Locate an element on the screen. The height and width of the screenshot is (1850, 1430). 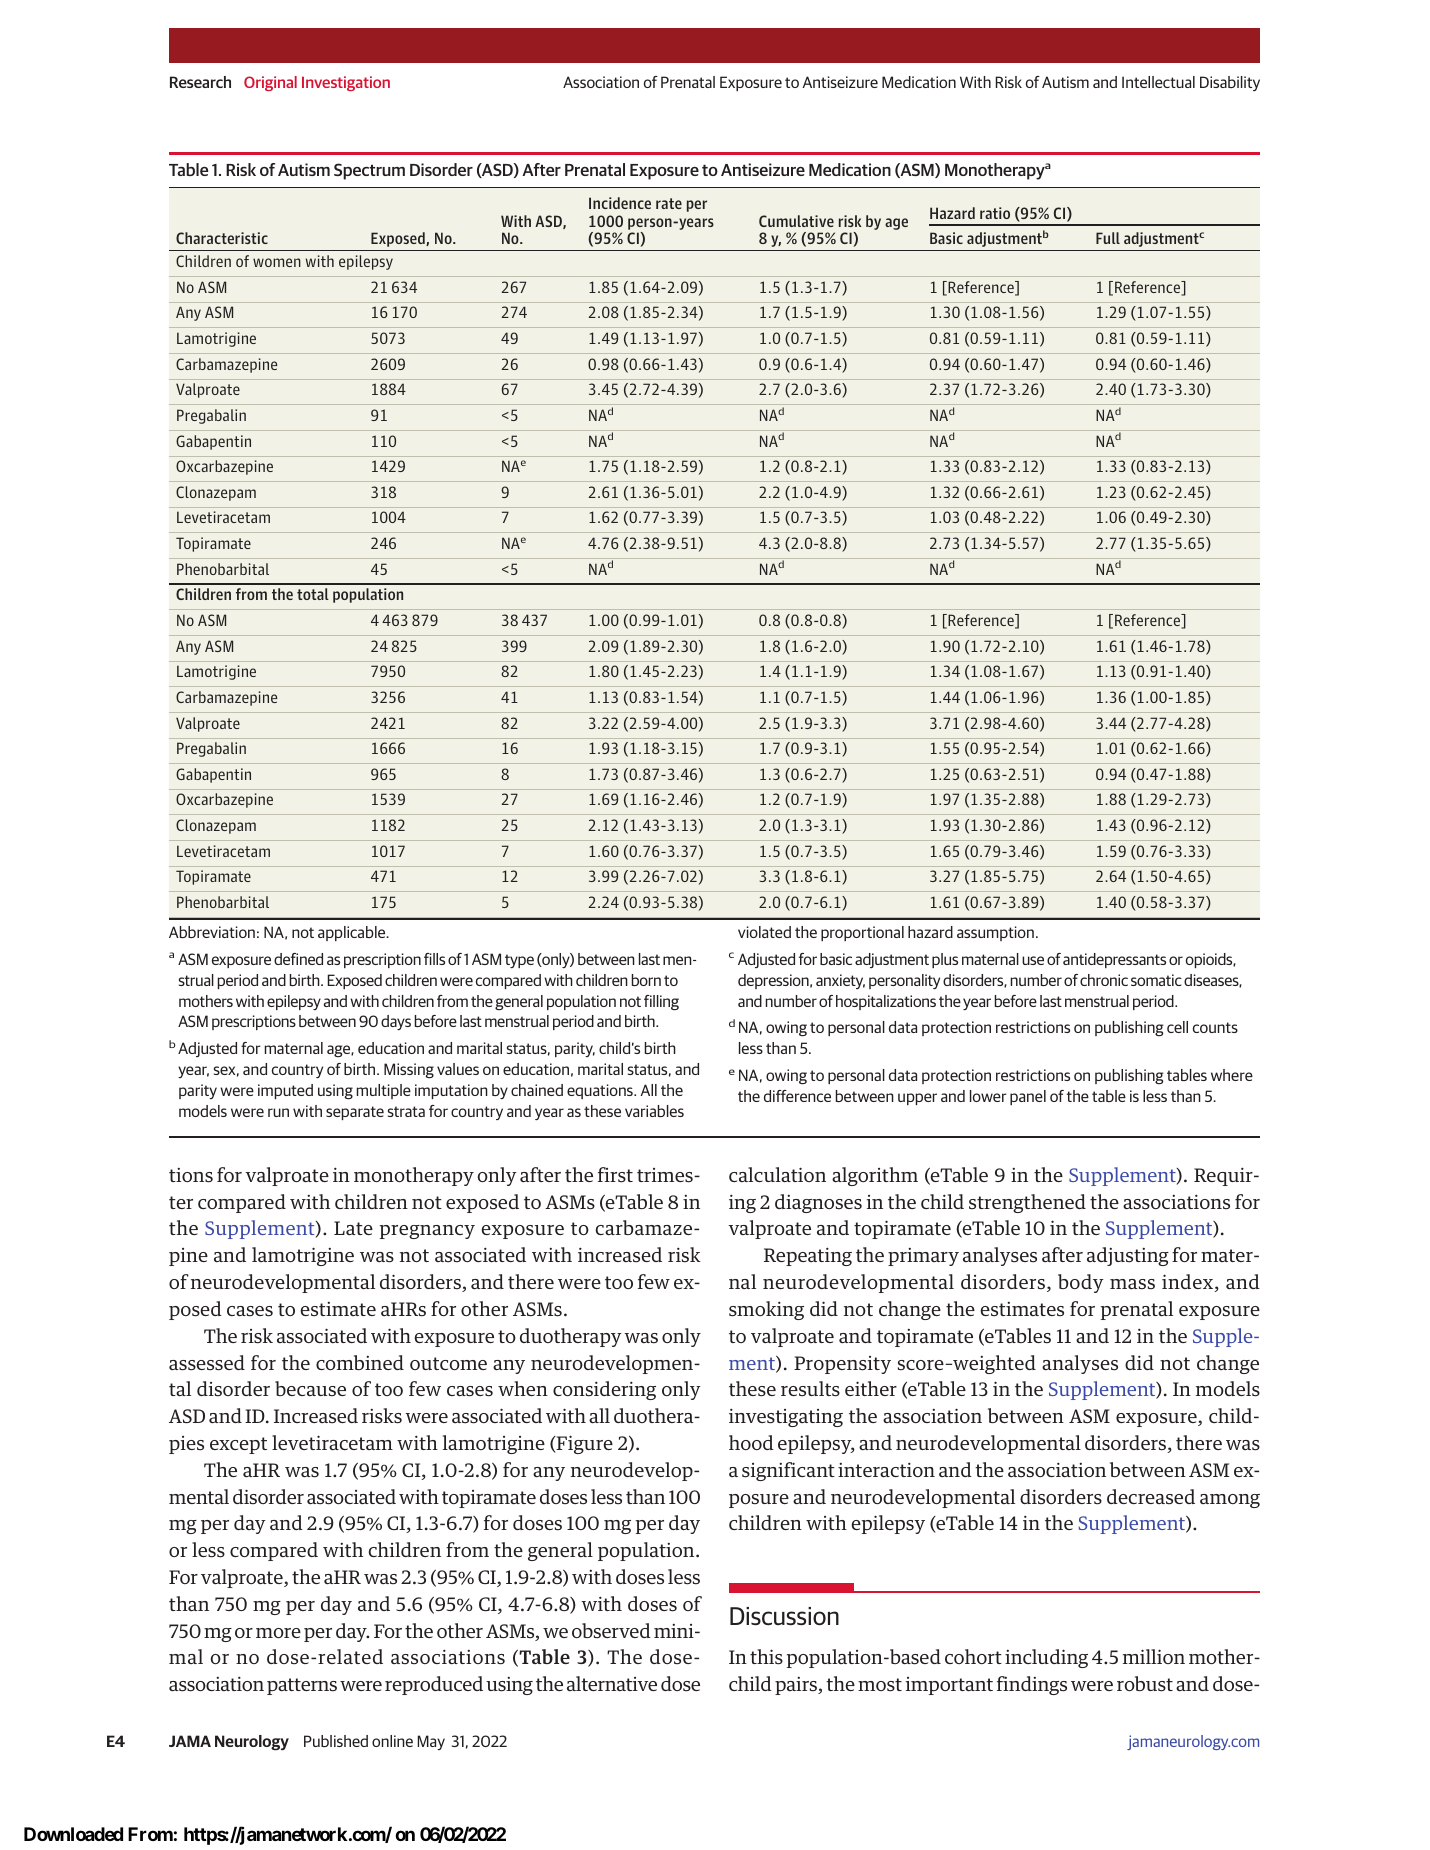
total is located at coordinates (313, 594).
